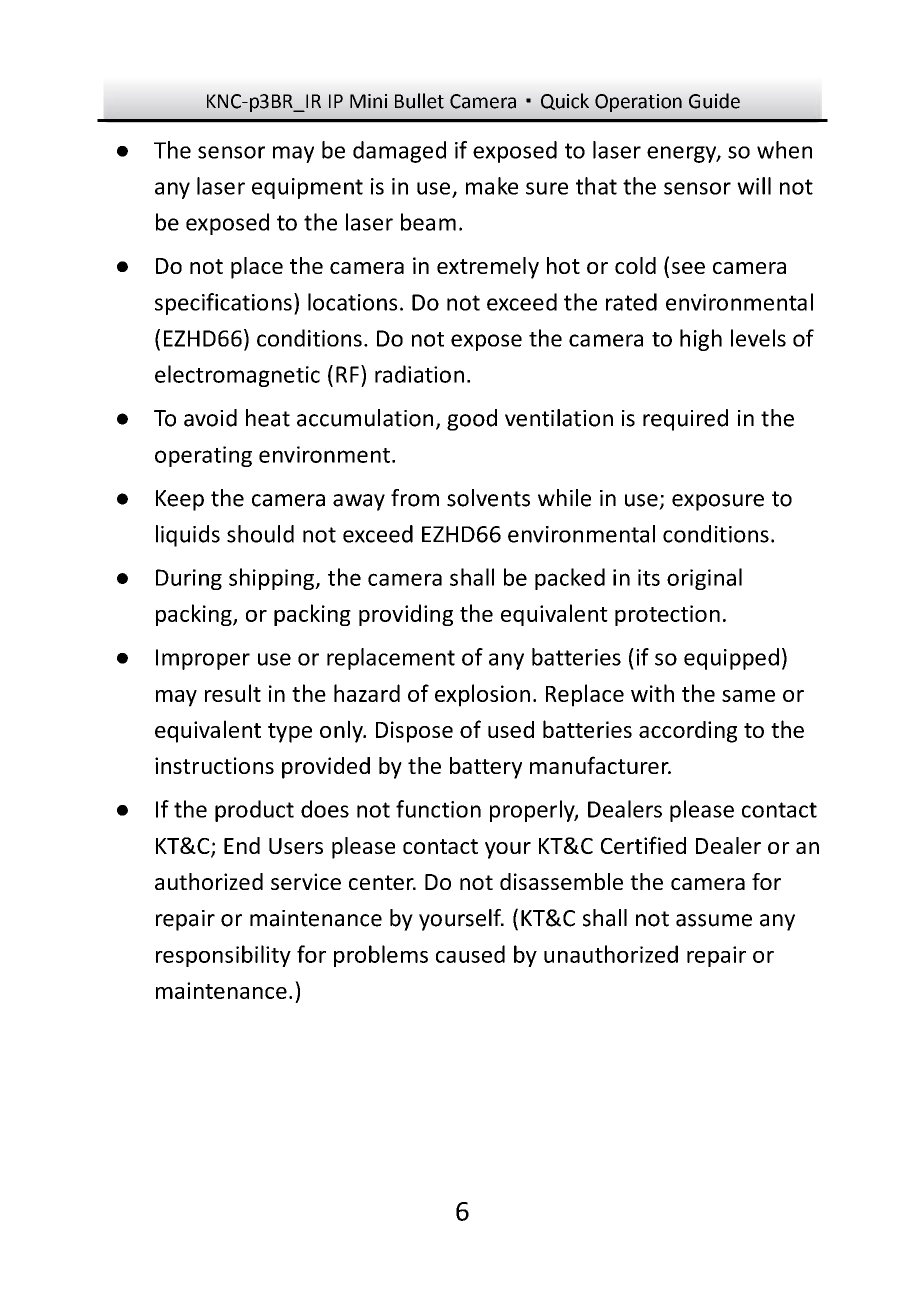 The height and width of the document is (1304, 924). What do you see at coordinates (561, 881) in the document?
I see `disassemble` at bounding box center [561, 881].
